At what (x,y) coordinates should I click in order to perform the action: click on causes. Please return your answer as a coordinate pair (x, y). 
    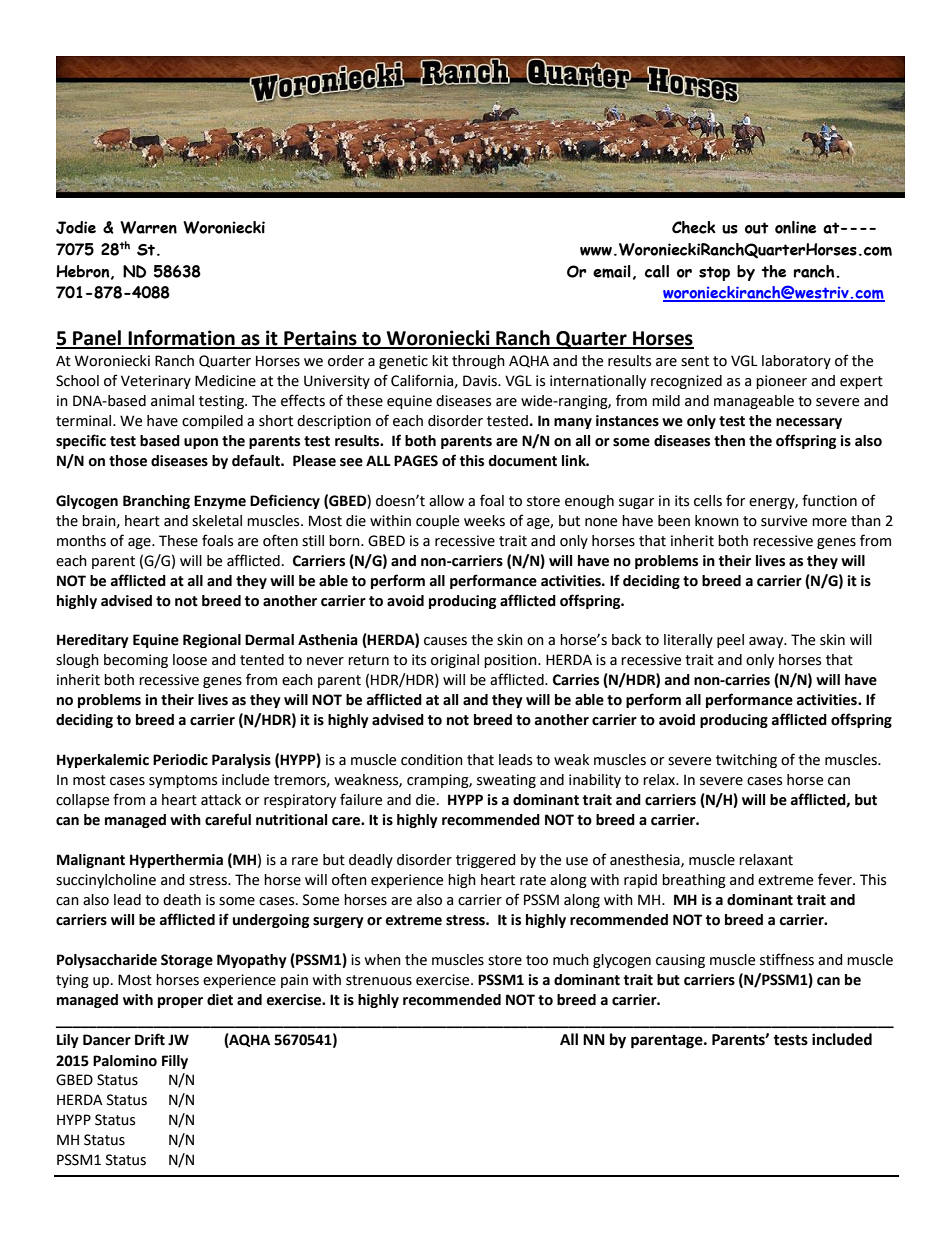
    Looking at the image, I should click on (445, 641).
